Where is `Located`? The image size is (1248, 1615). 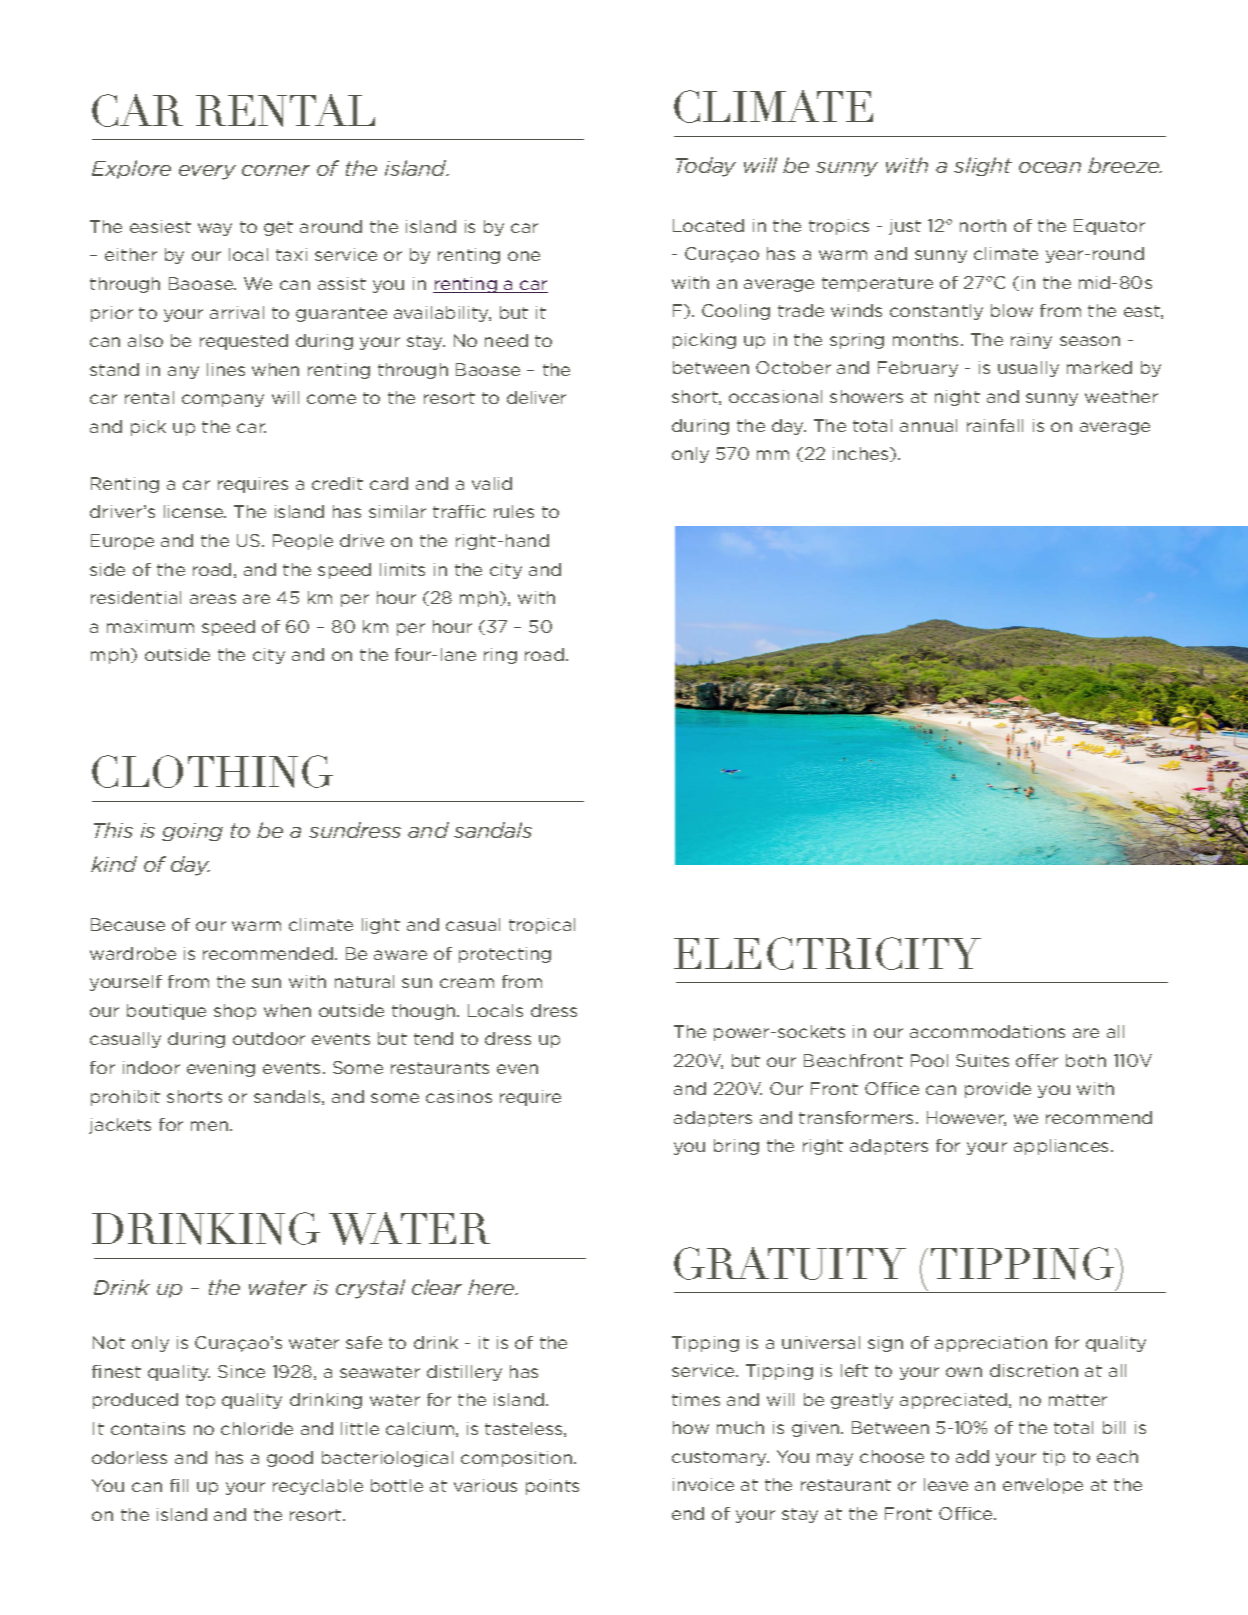
Located is located at coordinates (708, 225).
